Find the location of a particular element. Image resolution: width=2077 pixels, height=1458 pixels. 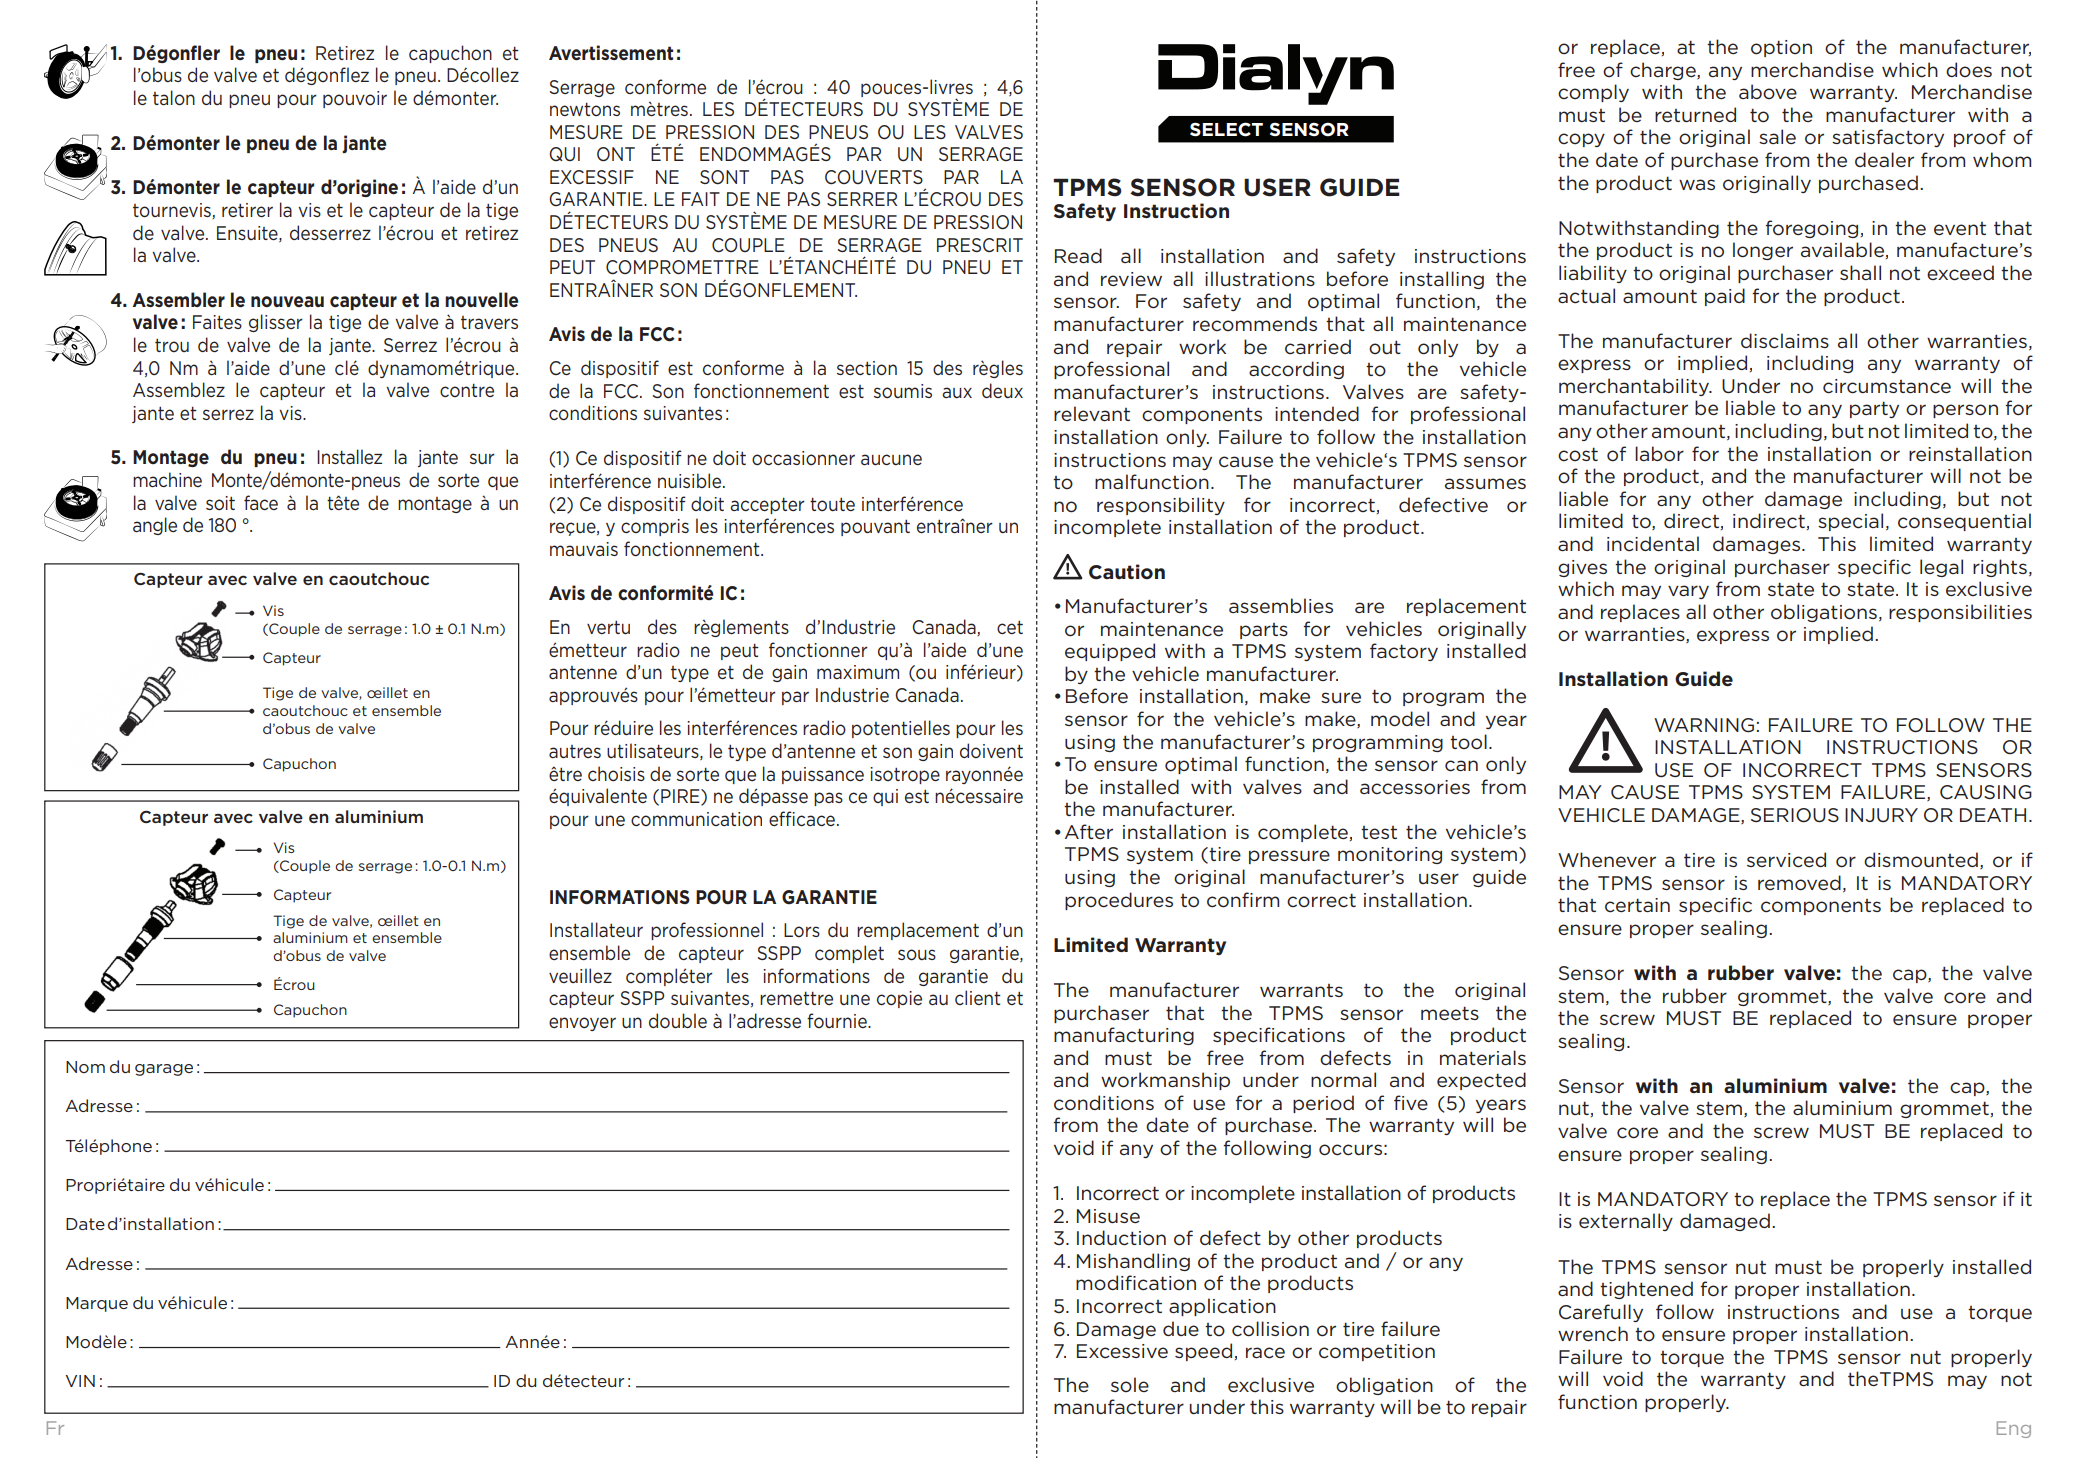

SELECT is located at coordinates (1226, 129).
